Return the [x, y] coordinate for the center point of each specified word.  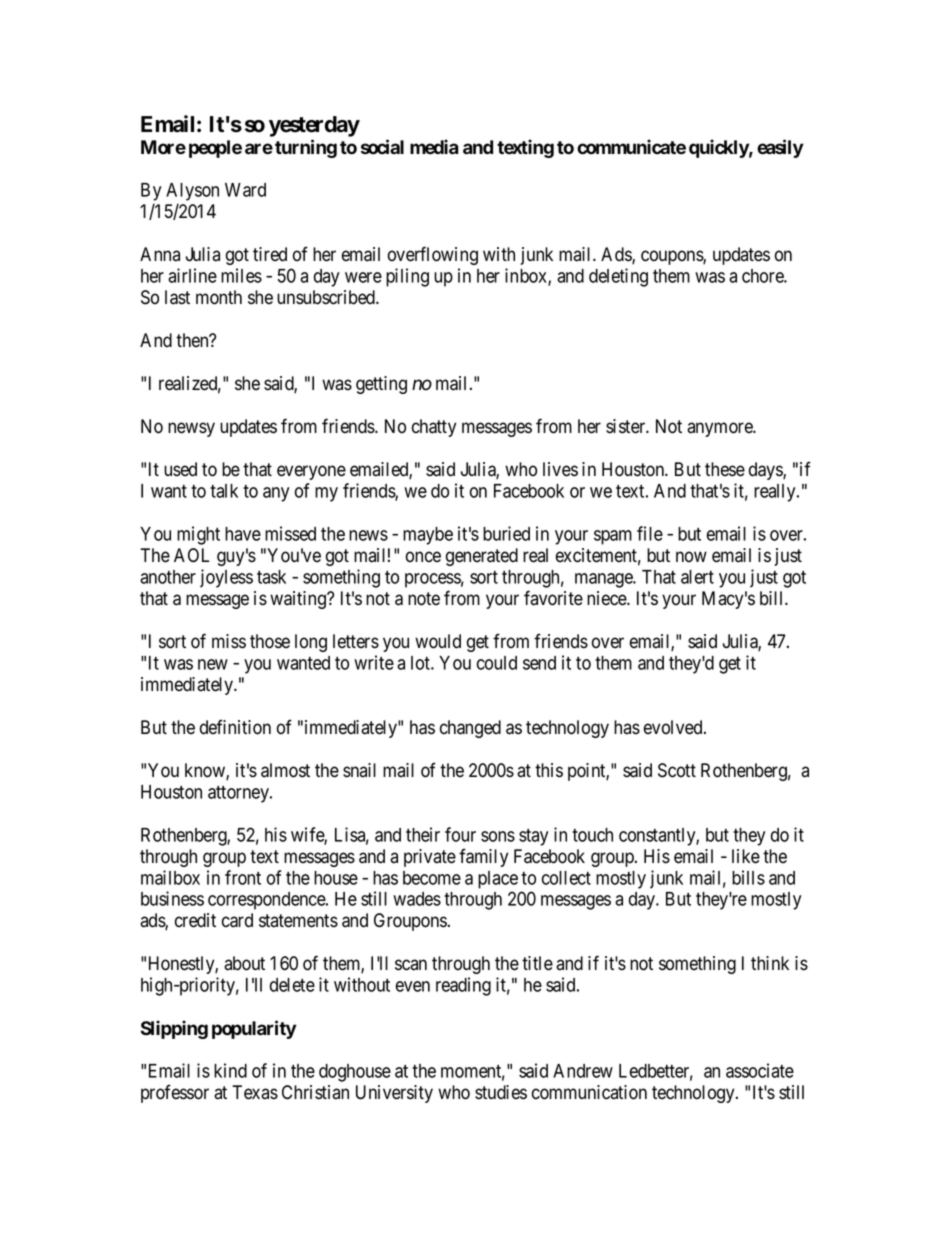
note [424, 599]
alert [697, 577]
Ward [245, 190]
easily [780, 148]
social [382, 147]
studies [501, 1092]
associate [760, 1070]
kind [230, 1070]
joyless [226, 578]
